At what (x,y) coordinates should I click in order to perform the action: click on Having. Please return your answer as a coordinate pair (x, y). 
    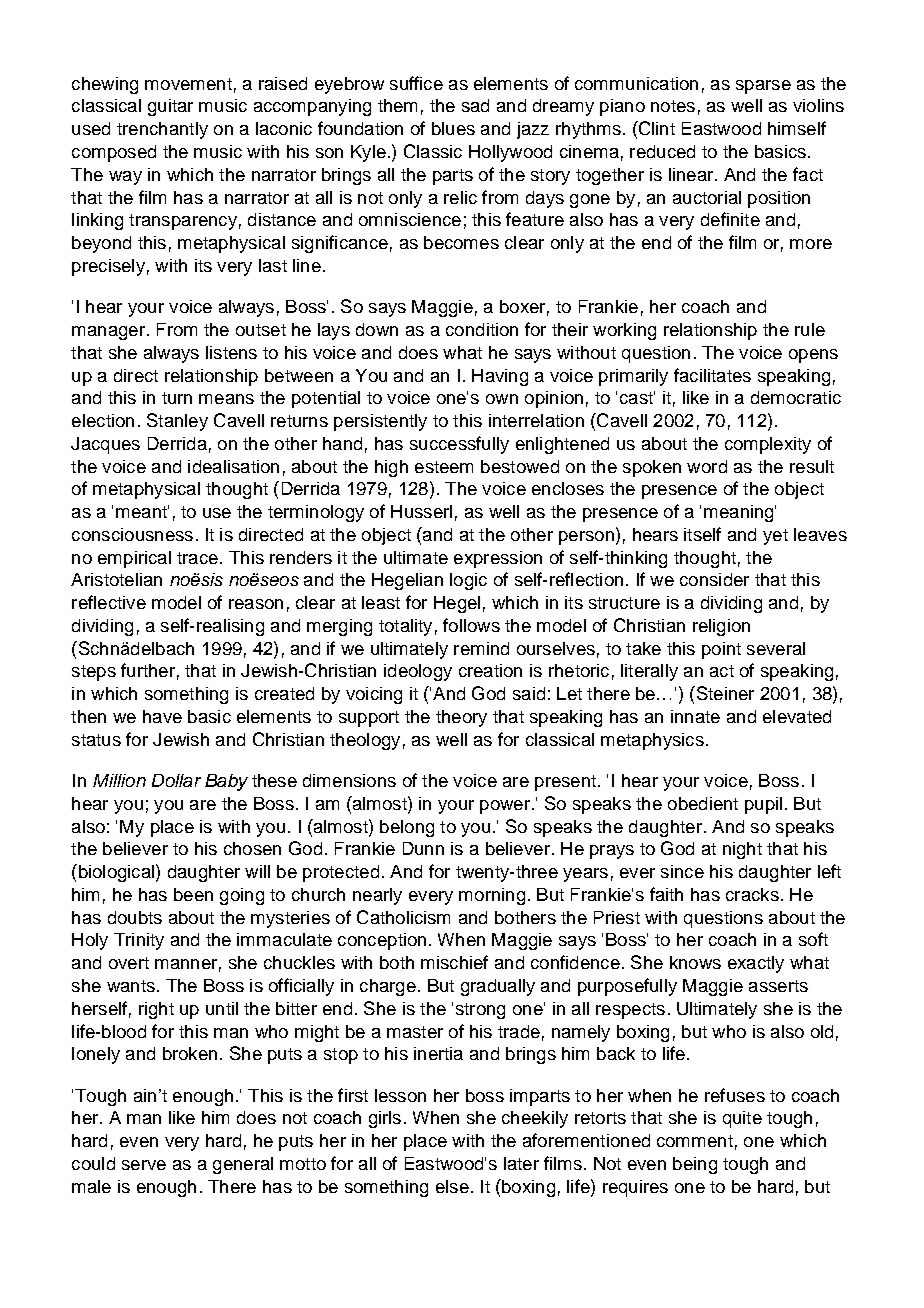
    Looking at the image, I should click on (500, 377).
